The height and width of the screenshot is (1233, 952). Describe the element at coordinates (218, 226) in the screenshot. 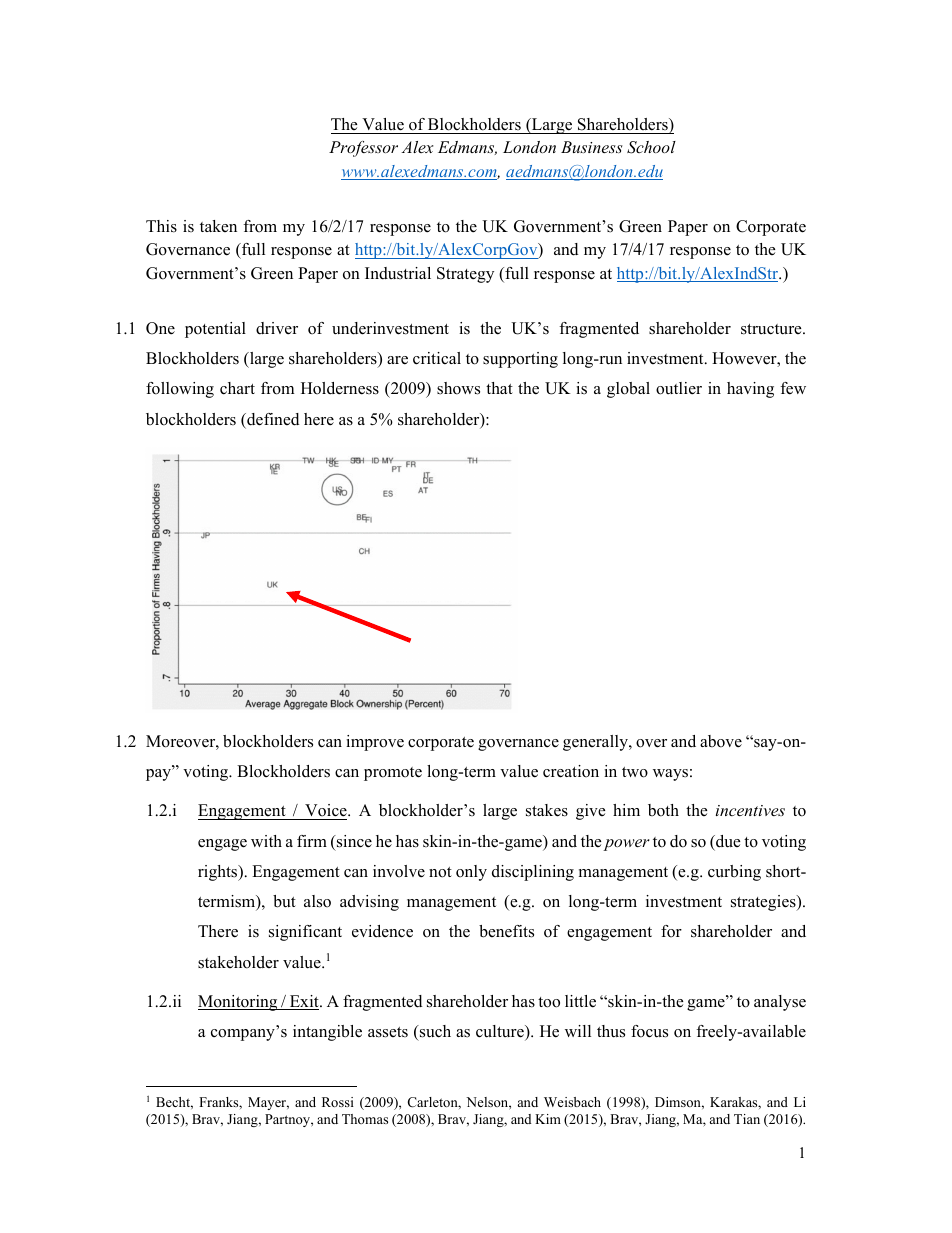

I see `taken` at that location.
